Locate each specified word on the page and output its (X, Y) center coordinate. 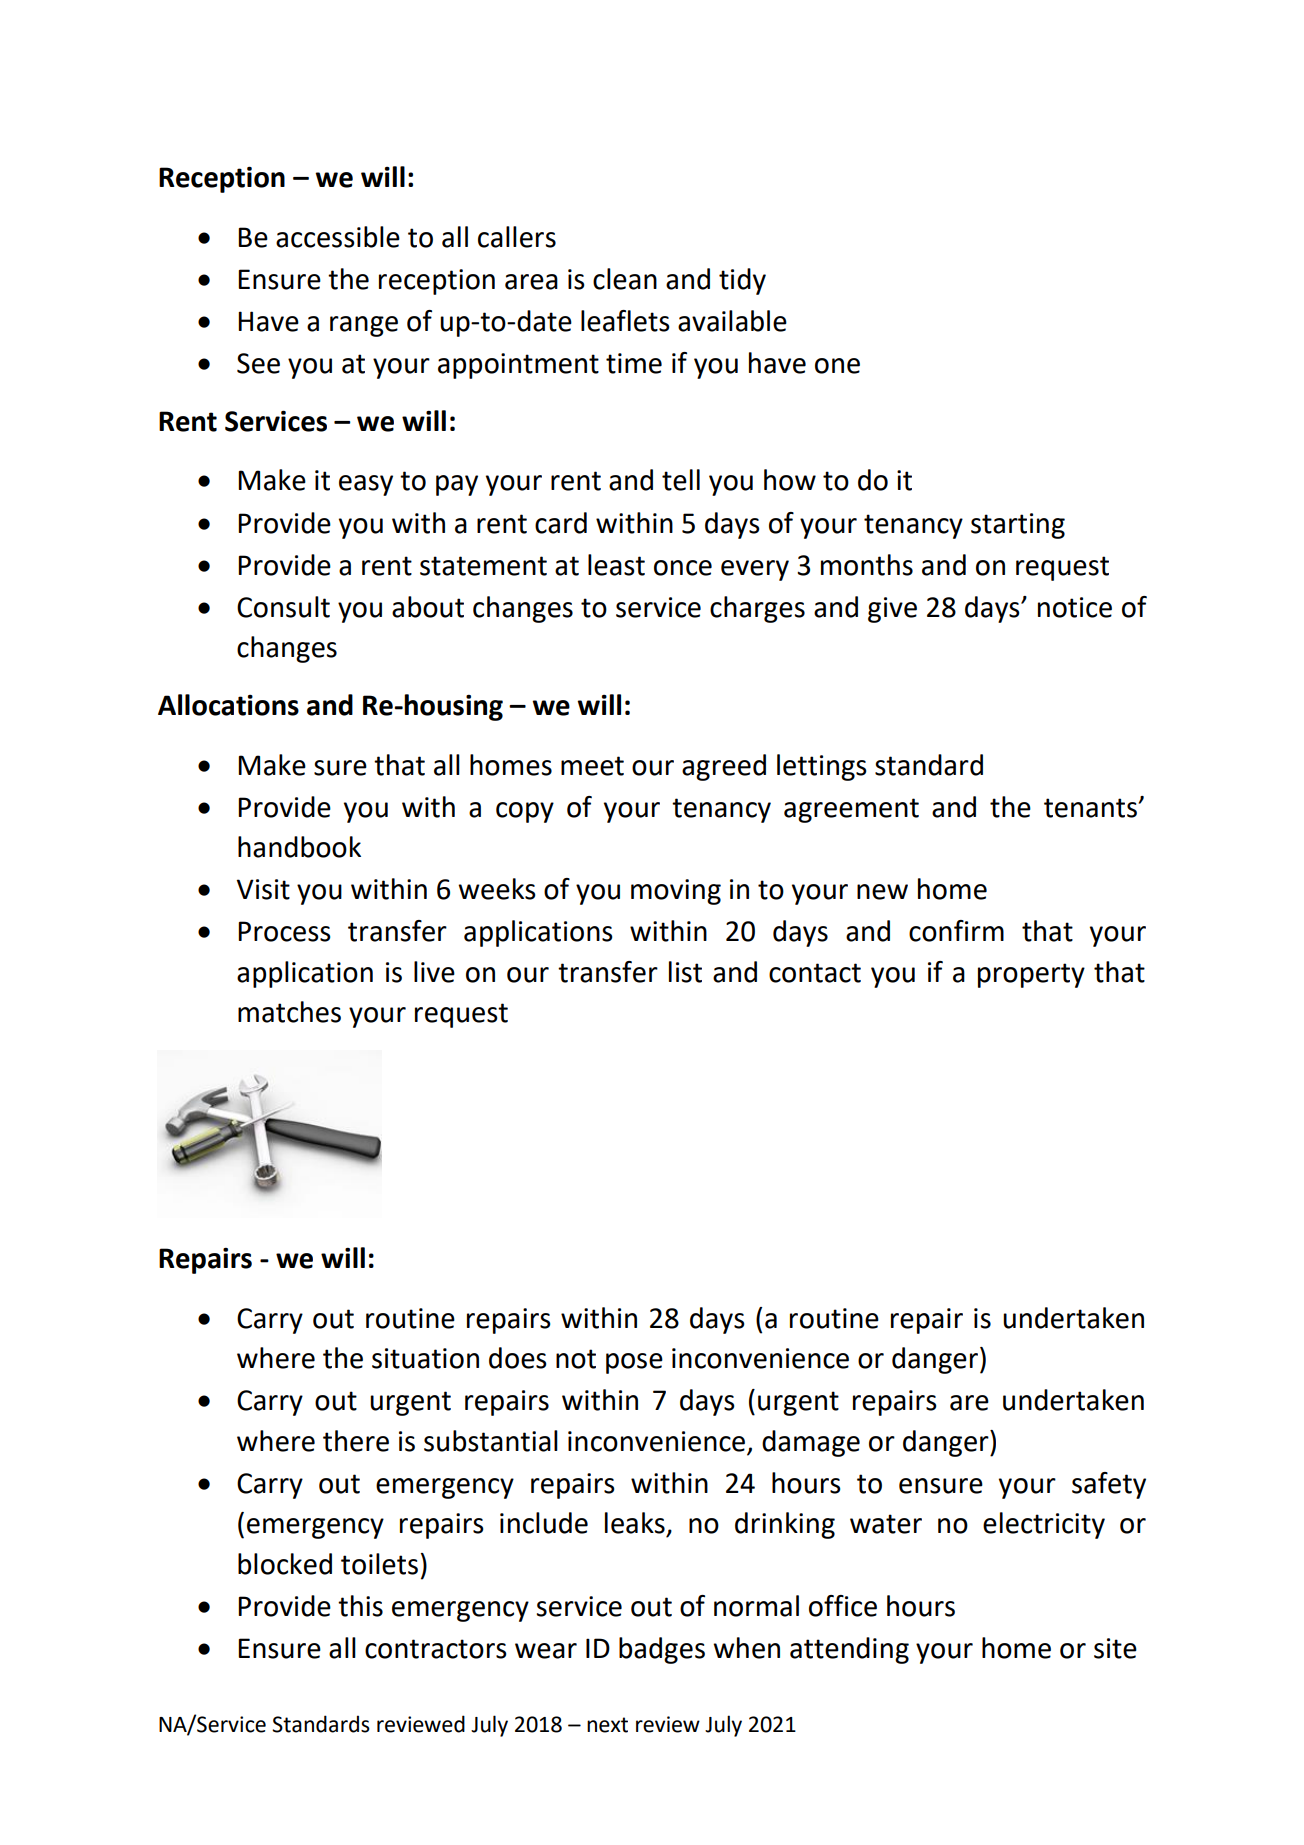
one (837, 366)
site (1115, 1648)
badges (662, 1650)
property (1031, 975)
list (685, 972)
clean (625, 279)
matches (289, 1012)
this (360, 1606)
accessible (338, 237)
